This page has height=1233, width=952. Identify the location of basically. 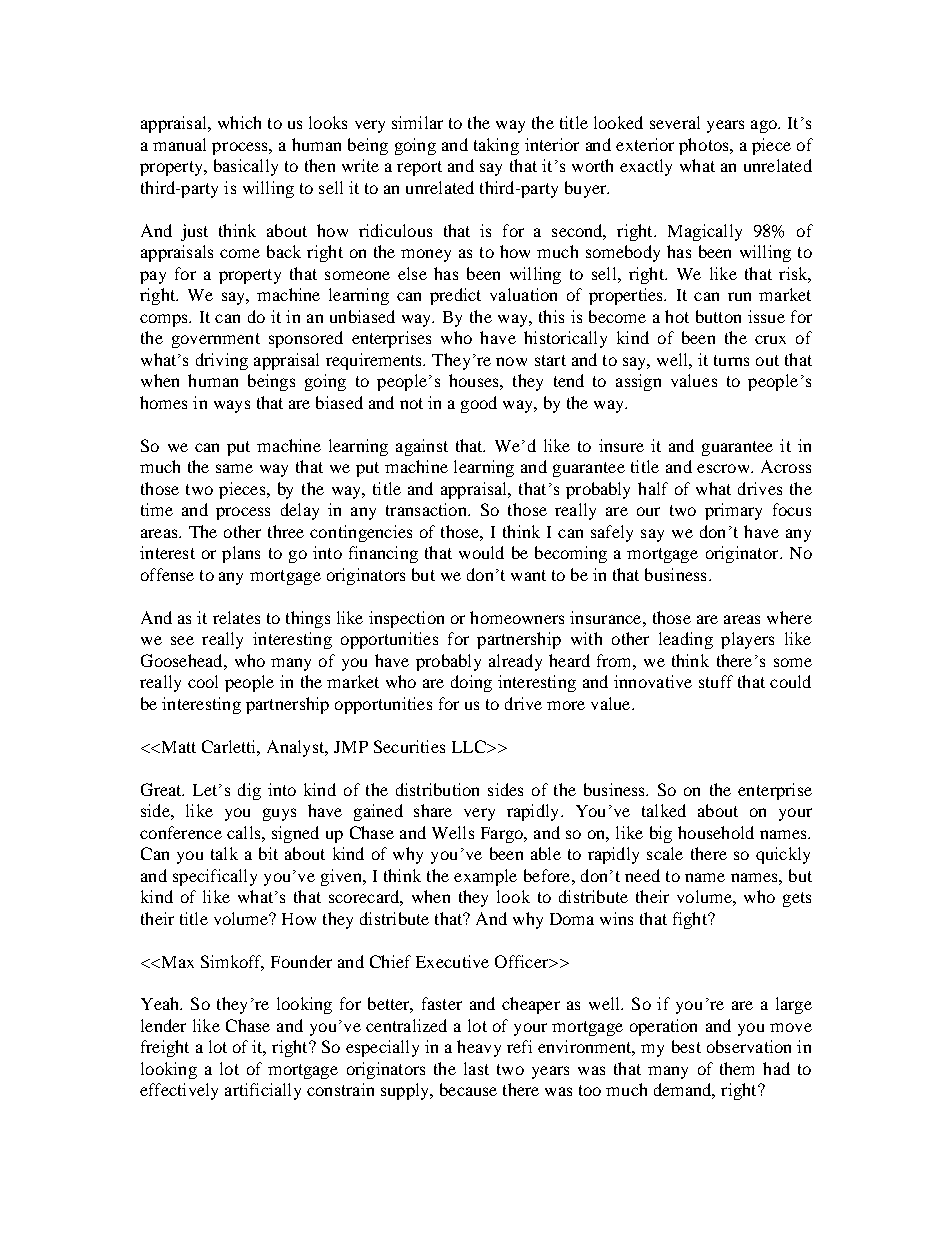
(246, 167).
